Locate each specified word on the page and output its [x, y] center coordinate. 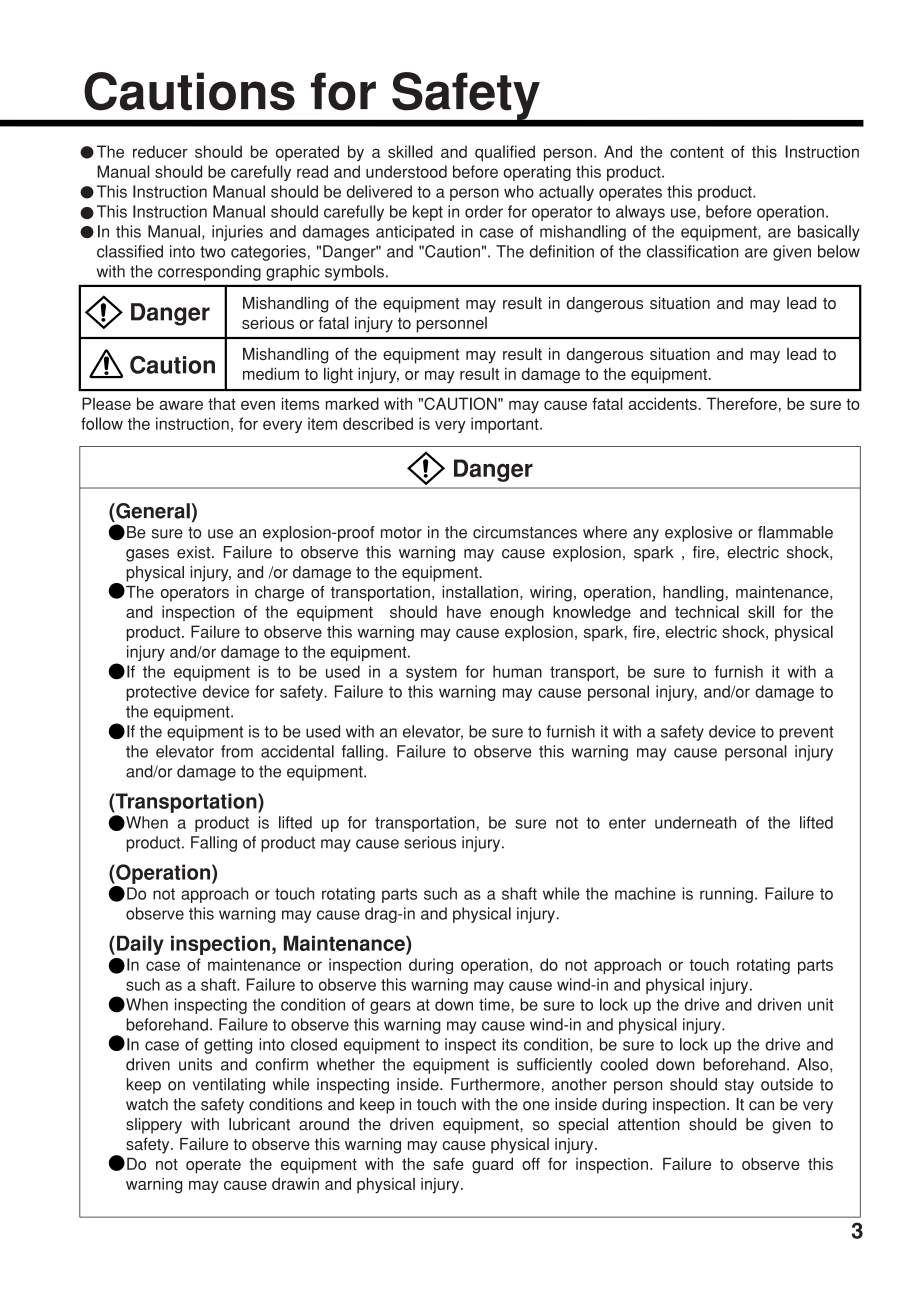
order [484, 211]
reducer [160, 151]
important [506, 425]
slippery [154, 1126]
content [697, 152]
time [495, 1005]
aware [181, 405]
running [726, 895]
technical [707, 611]
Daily [140, 945]
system [431, 673]
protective [161, 693]
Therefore [741, 403]
